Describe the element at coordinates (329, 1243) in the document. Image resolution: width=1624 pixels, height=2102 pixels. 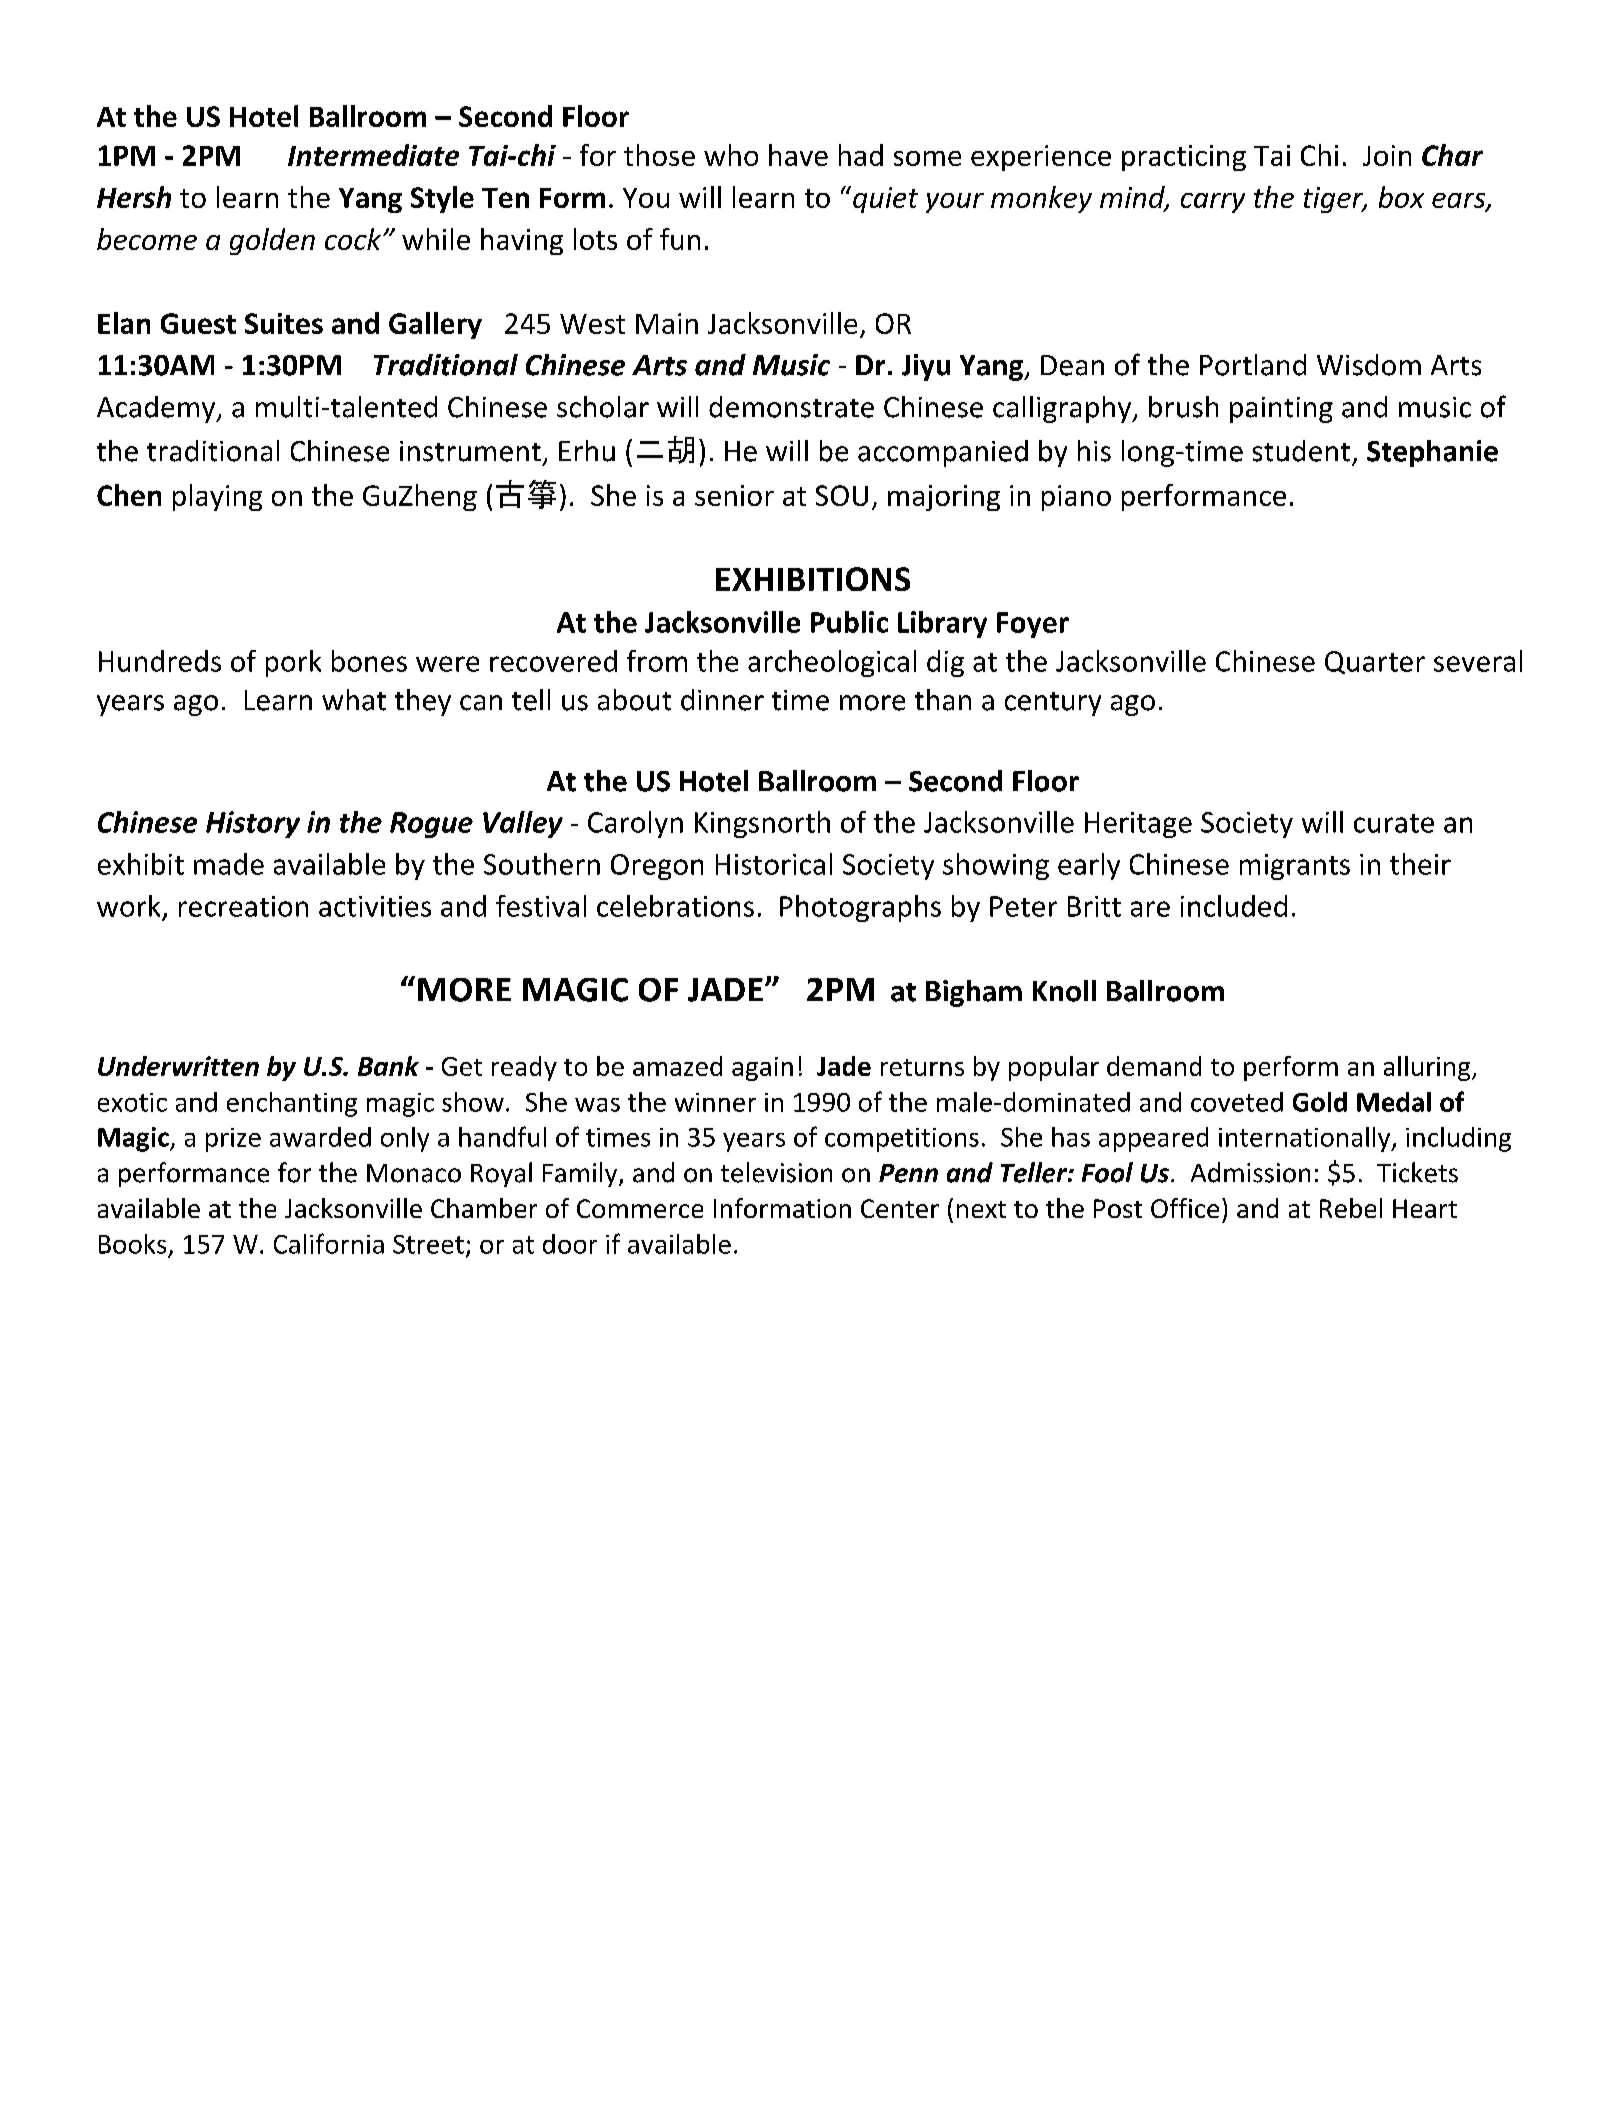
I see `California` at that location.
